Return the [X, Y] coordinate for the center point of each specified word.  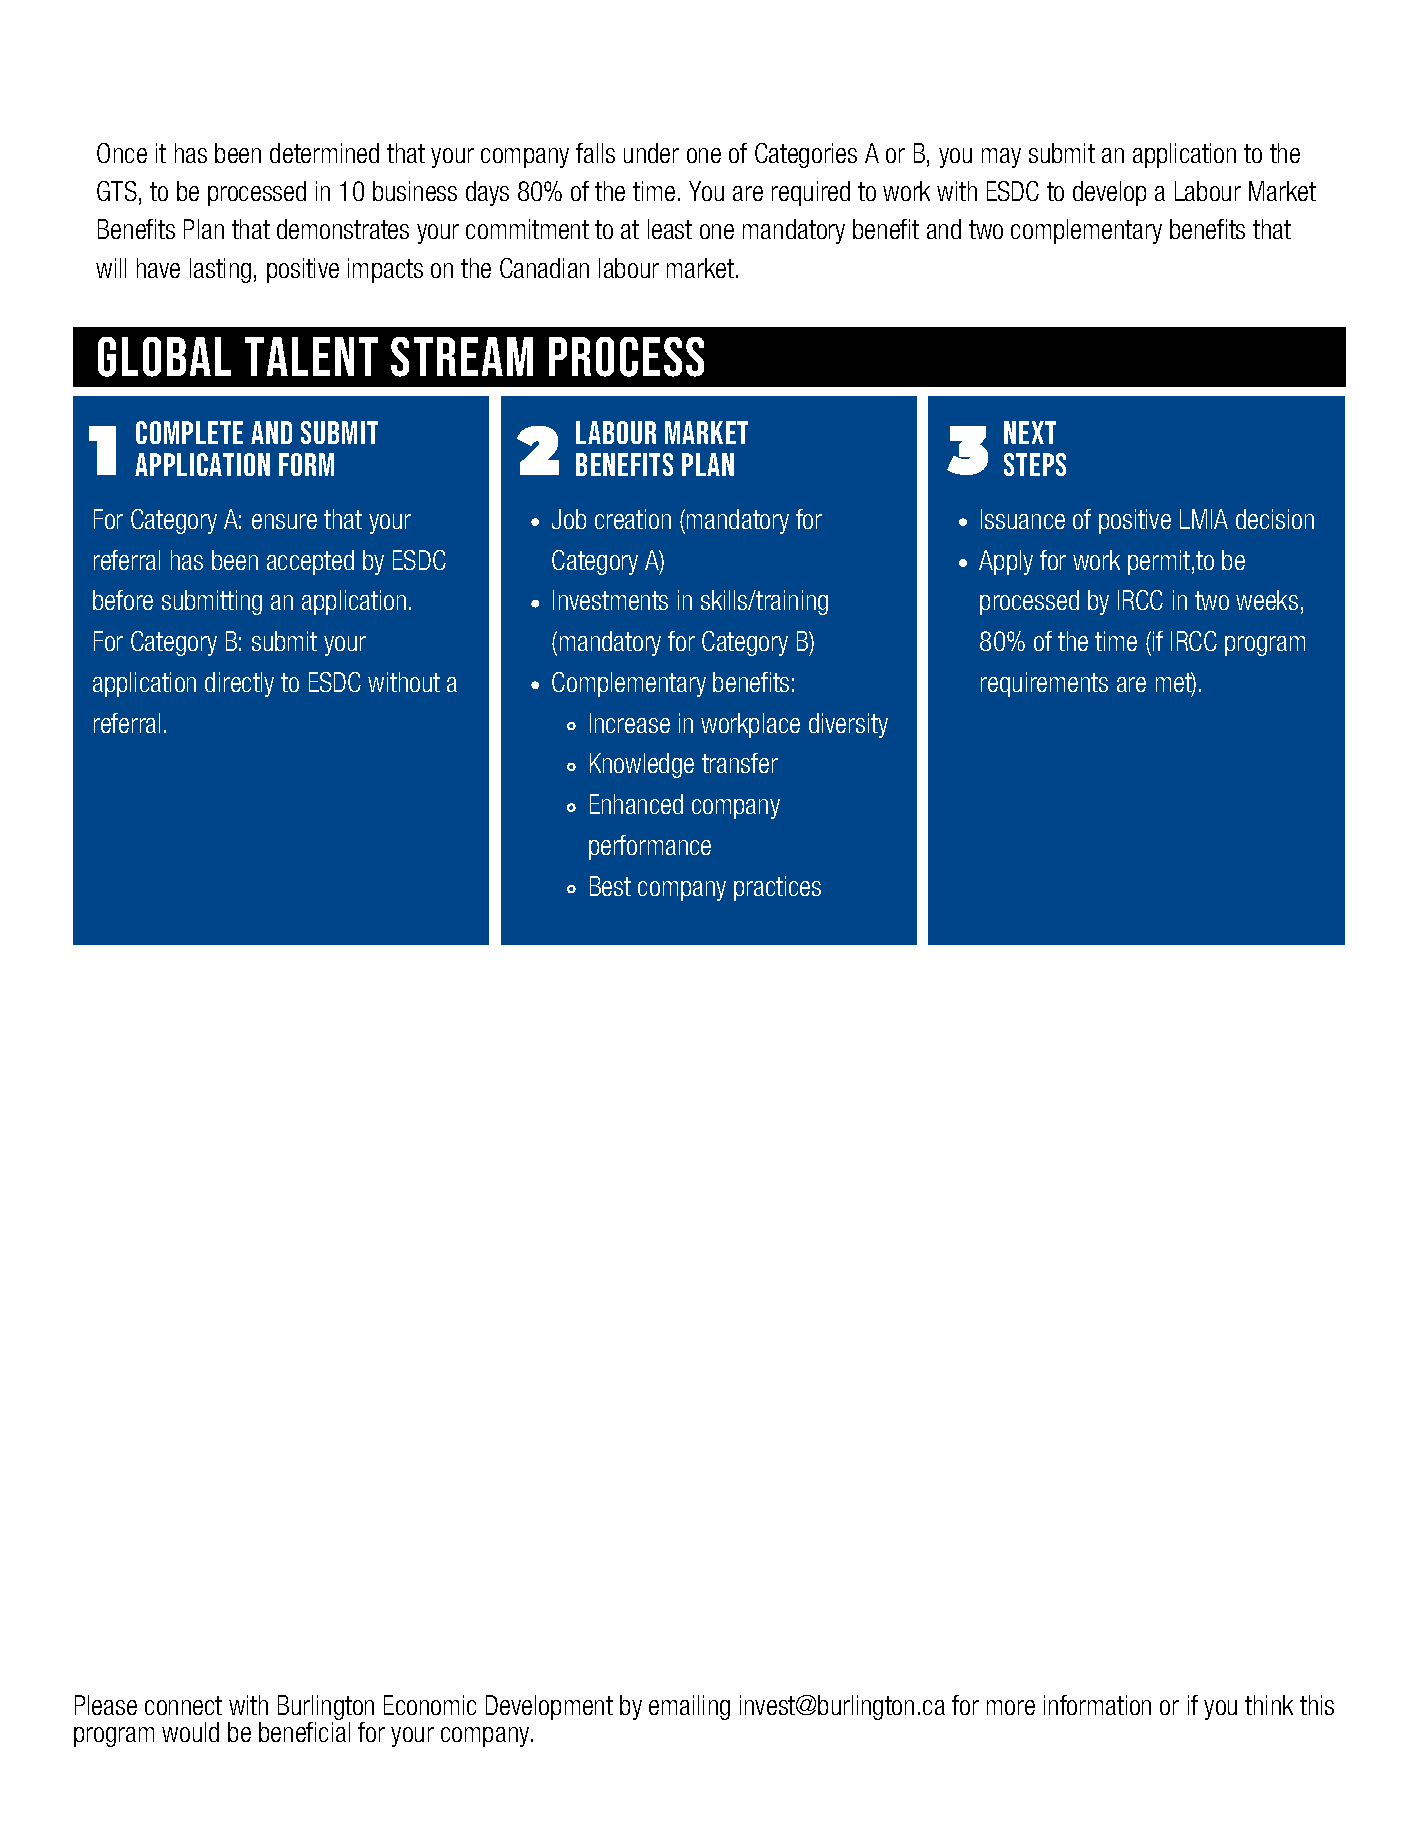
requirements [1044, 684]
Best [610, 886]
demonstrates [343, 229]
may [1001, 158]
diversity [848, 725]
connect [183, 1705]
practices [777, 888]
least [670, 229]
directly [239, 684]
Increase [630, 723]
